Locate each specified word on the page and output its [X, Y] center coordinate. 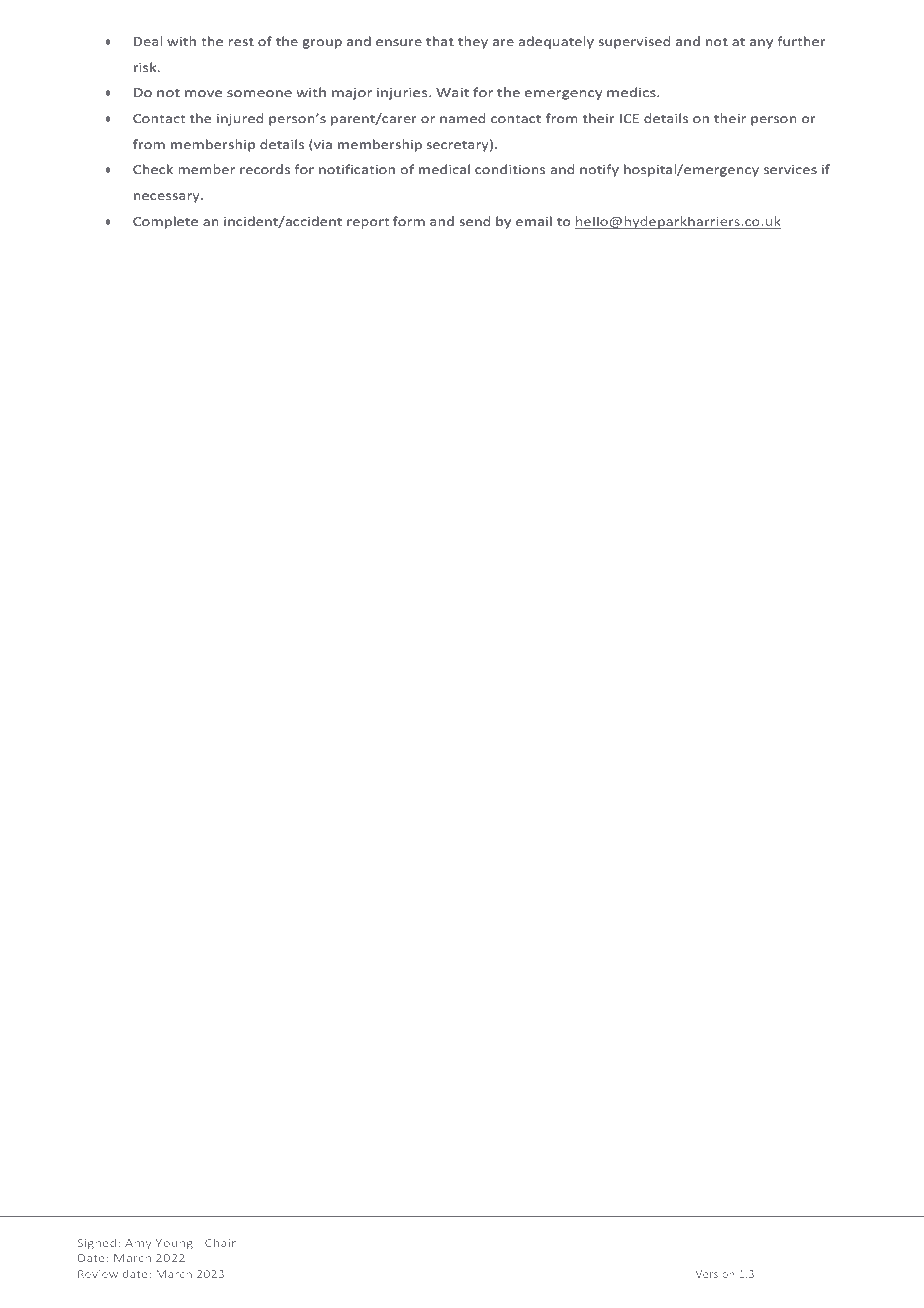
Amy [138, 1244]
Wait [452, 92]
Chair [220, 1243]
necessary [168, 198]
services [790, 169]
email [534, 221]
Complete [165, 222]
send [474, 221]
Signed [97, 1244]
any [761, 44]
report [368, 223]
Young [174, 1244]
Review [98, 1274]
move [203, 93]
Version [715, 1274]
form [409, 221]
